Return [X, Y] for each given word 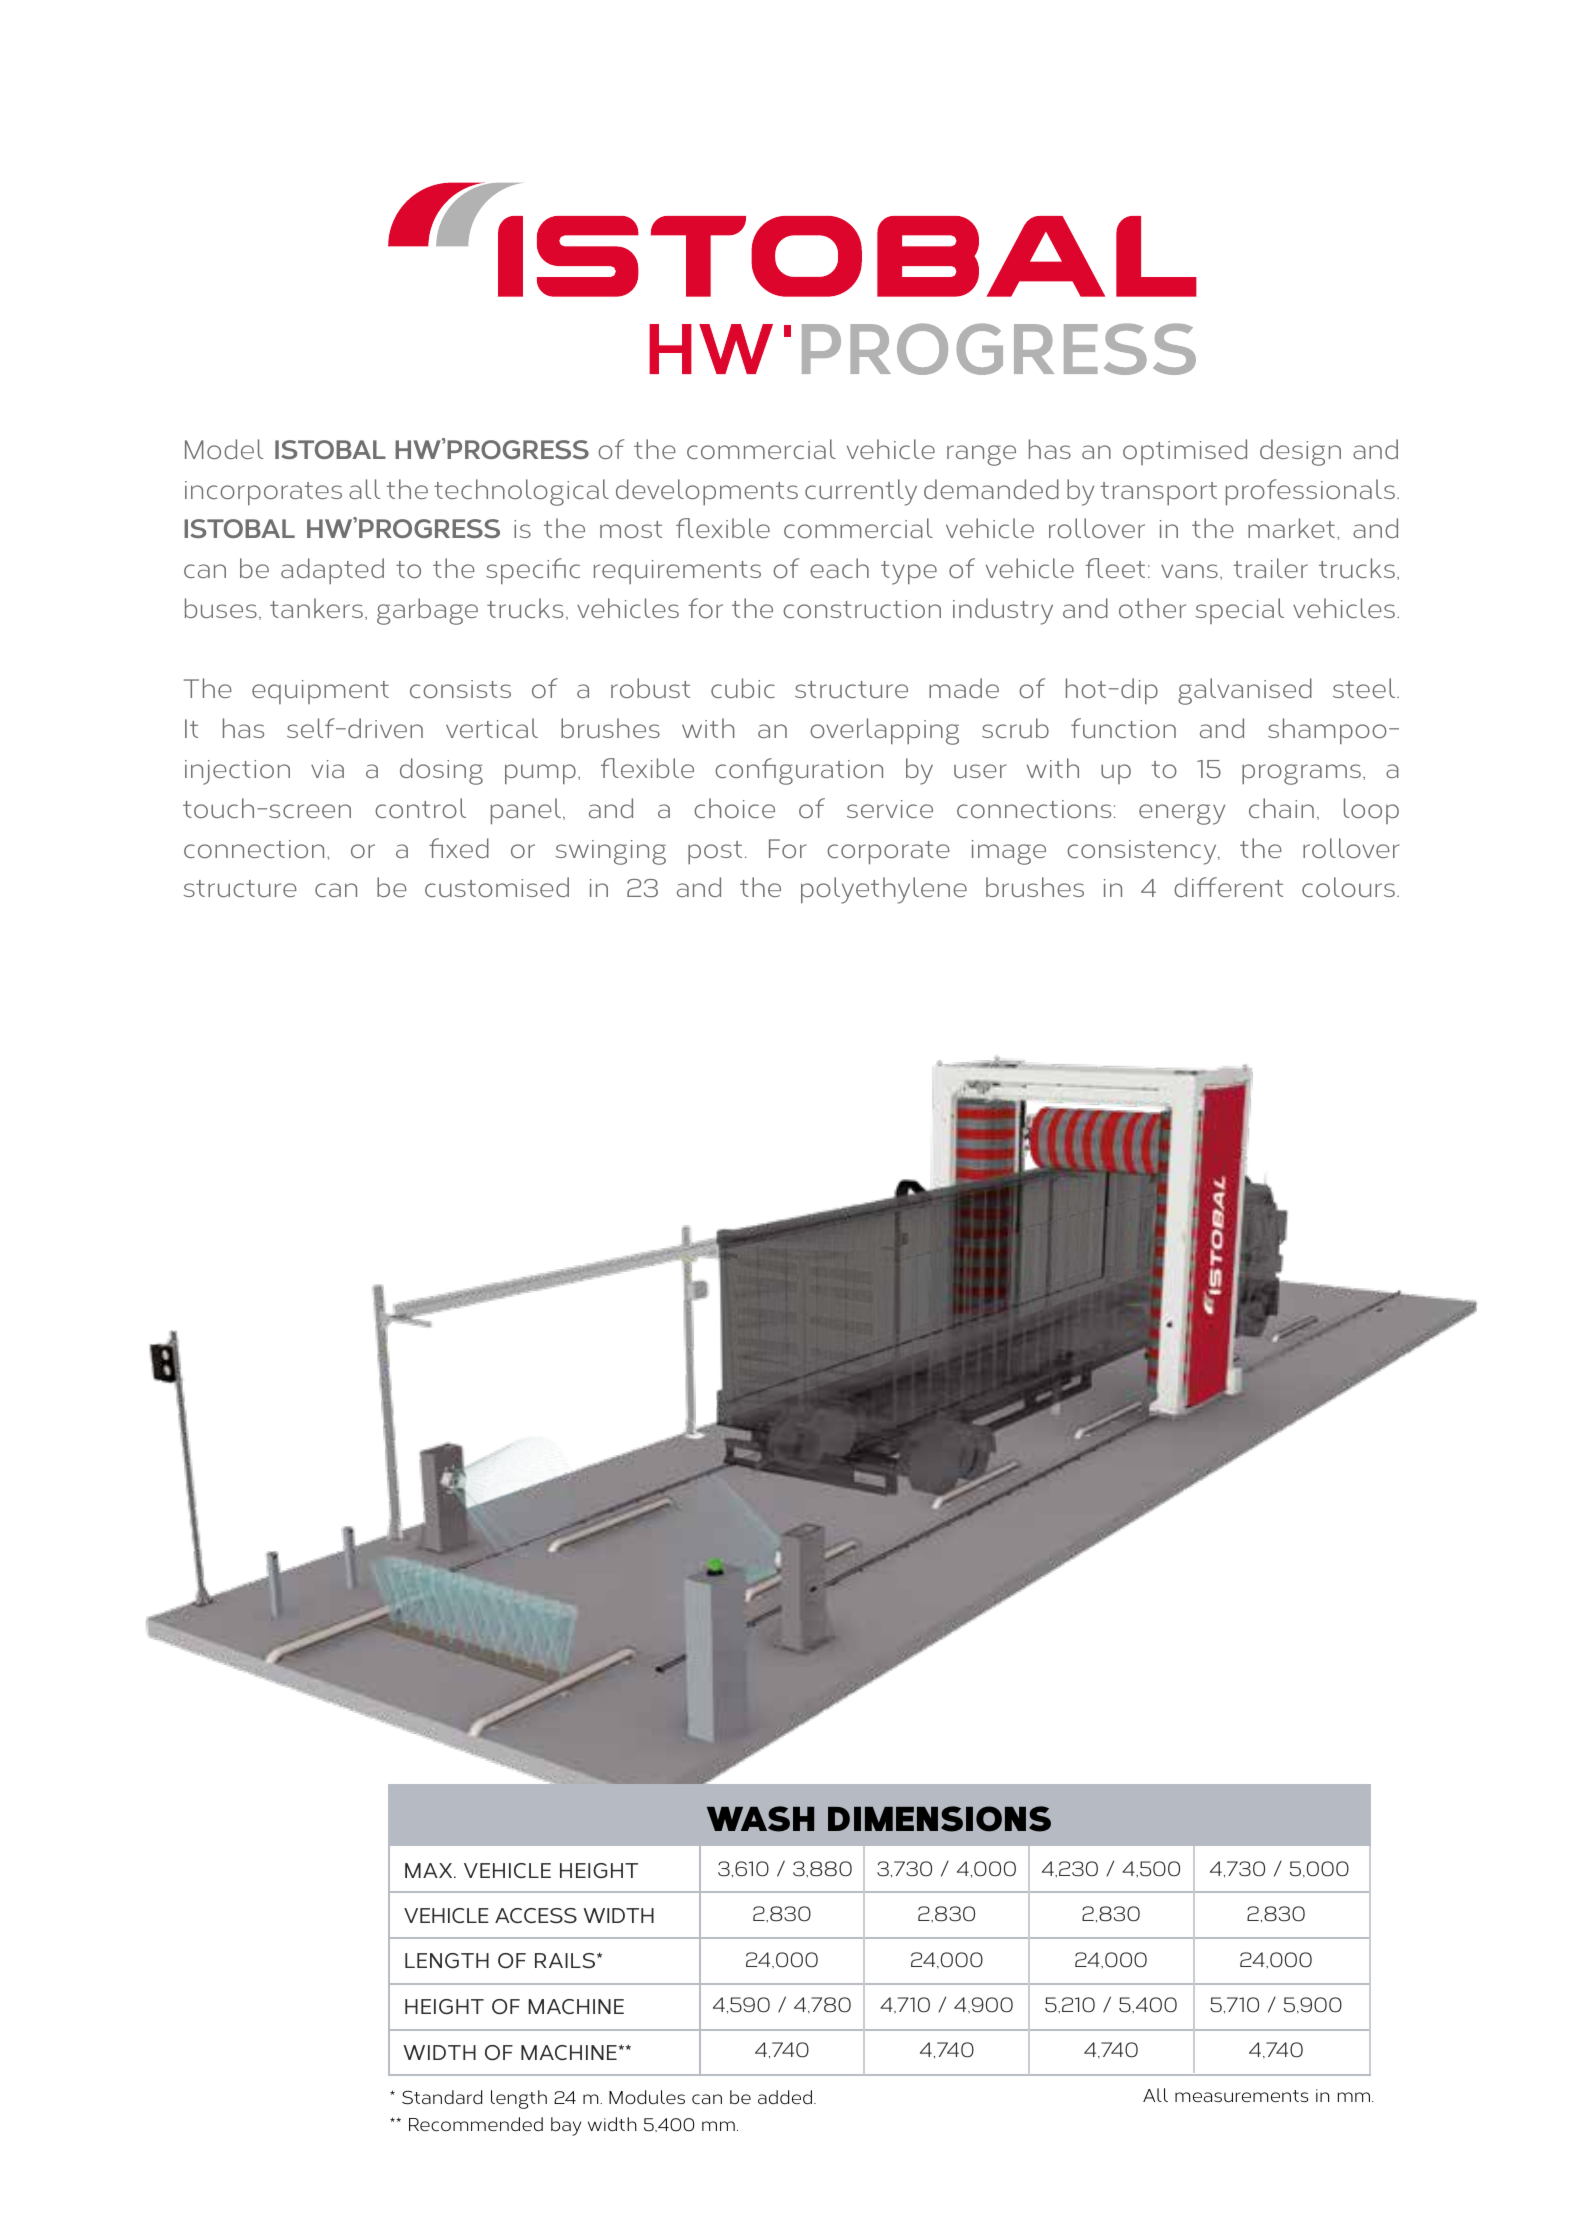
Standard [442, 2097]
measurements [1241, 2096]
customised [497, 887]
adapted [332, 571]
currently [861, 492]
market [1291, 528]
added [785, 2097]
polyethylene [884, 890]
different [1228, 887]
